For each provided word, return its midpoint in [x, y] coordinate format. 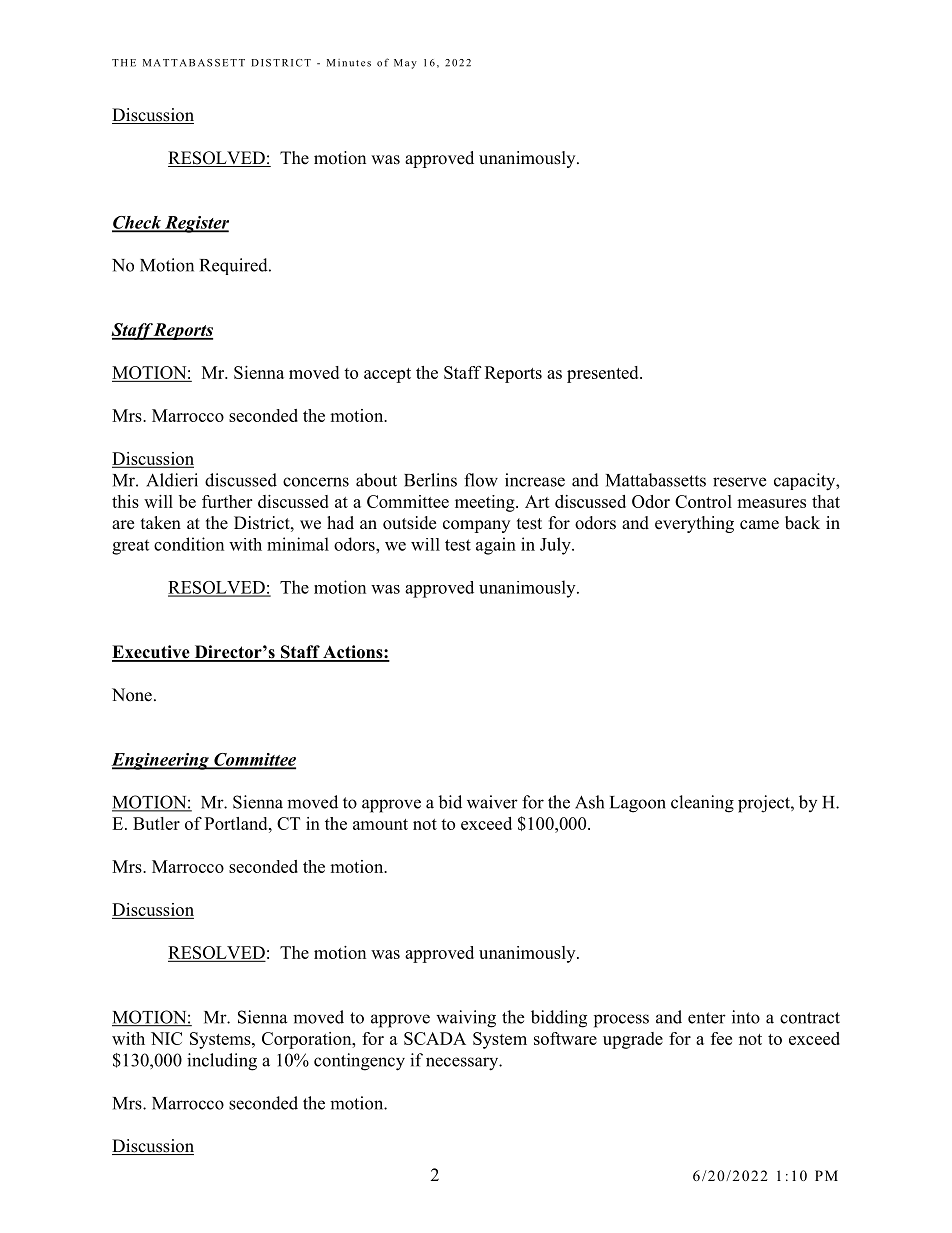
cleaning [702, 804]
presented [604, 374]
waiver [492, 802]
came [759, 525]
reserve [739, 482]
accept [387, 375]
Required [235, 266]
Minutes [349, 63]
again [496, 546]
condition [189, 544]
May [405, 64]
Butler [156, 823]
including [222, 1062]
